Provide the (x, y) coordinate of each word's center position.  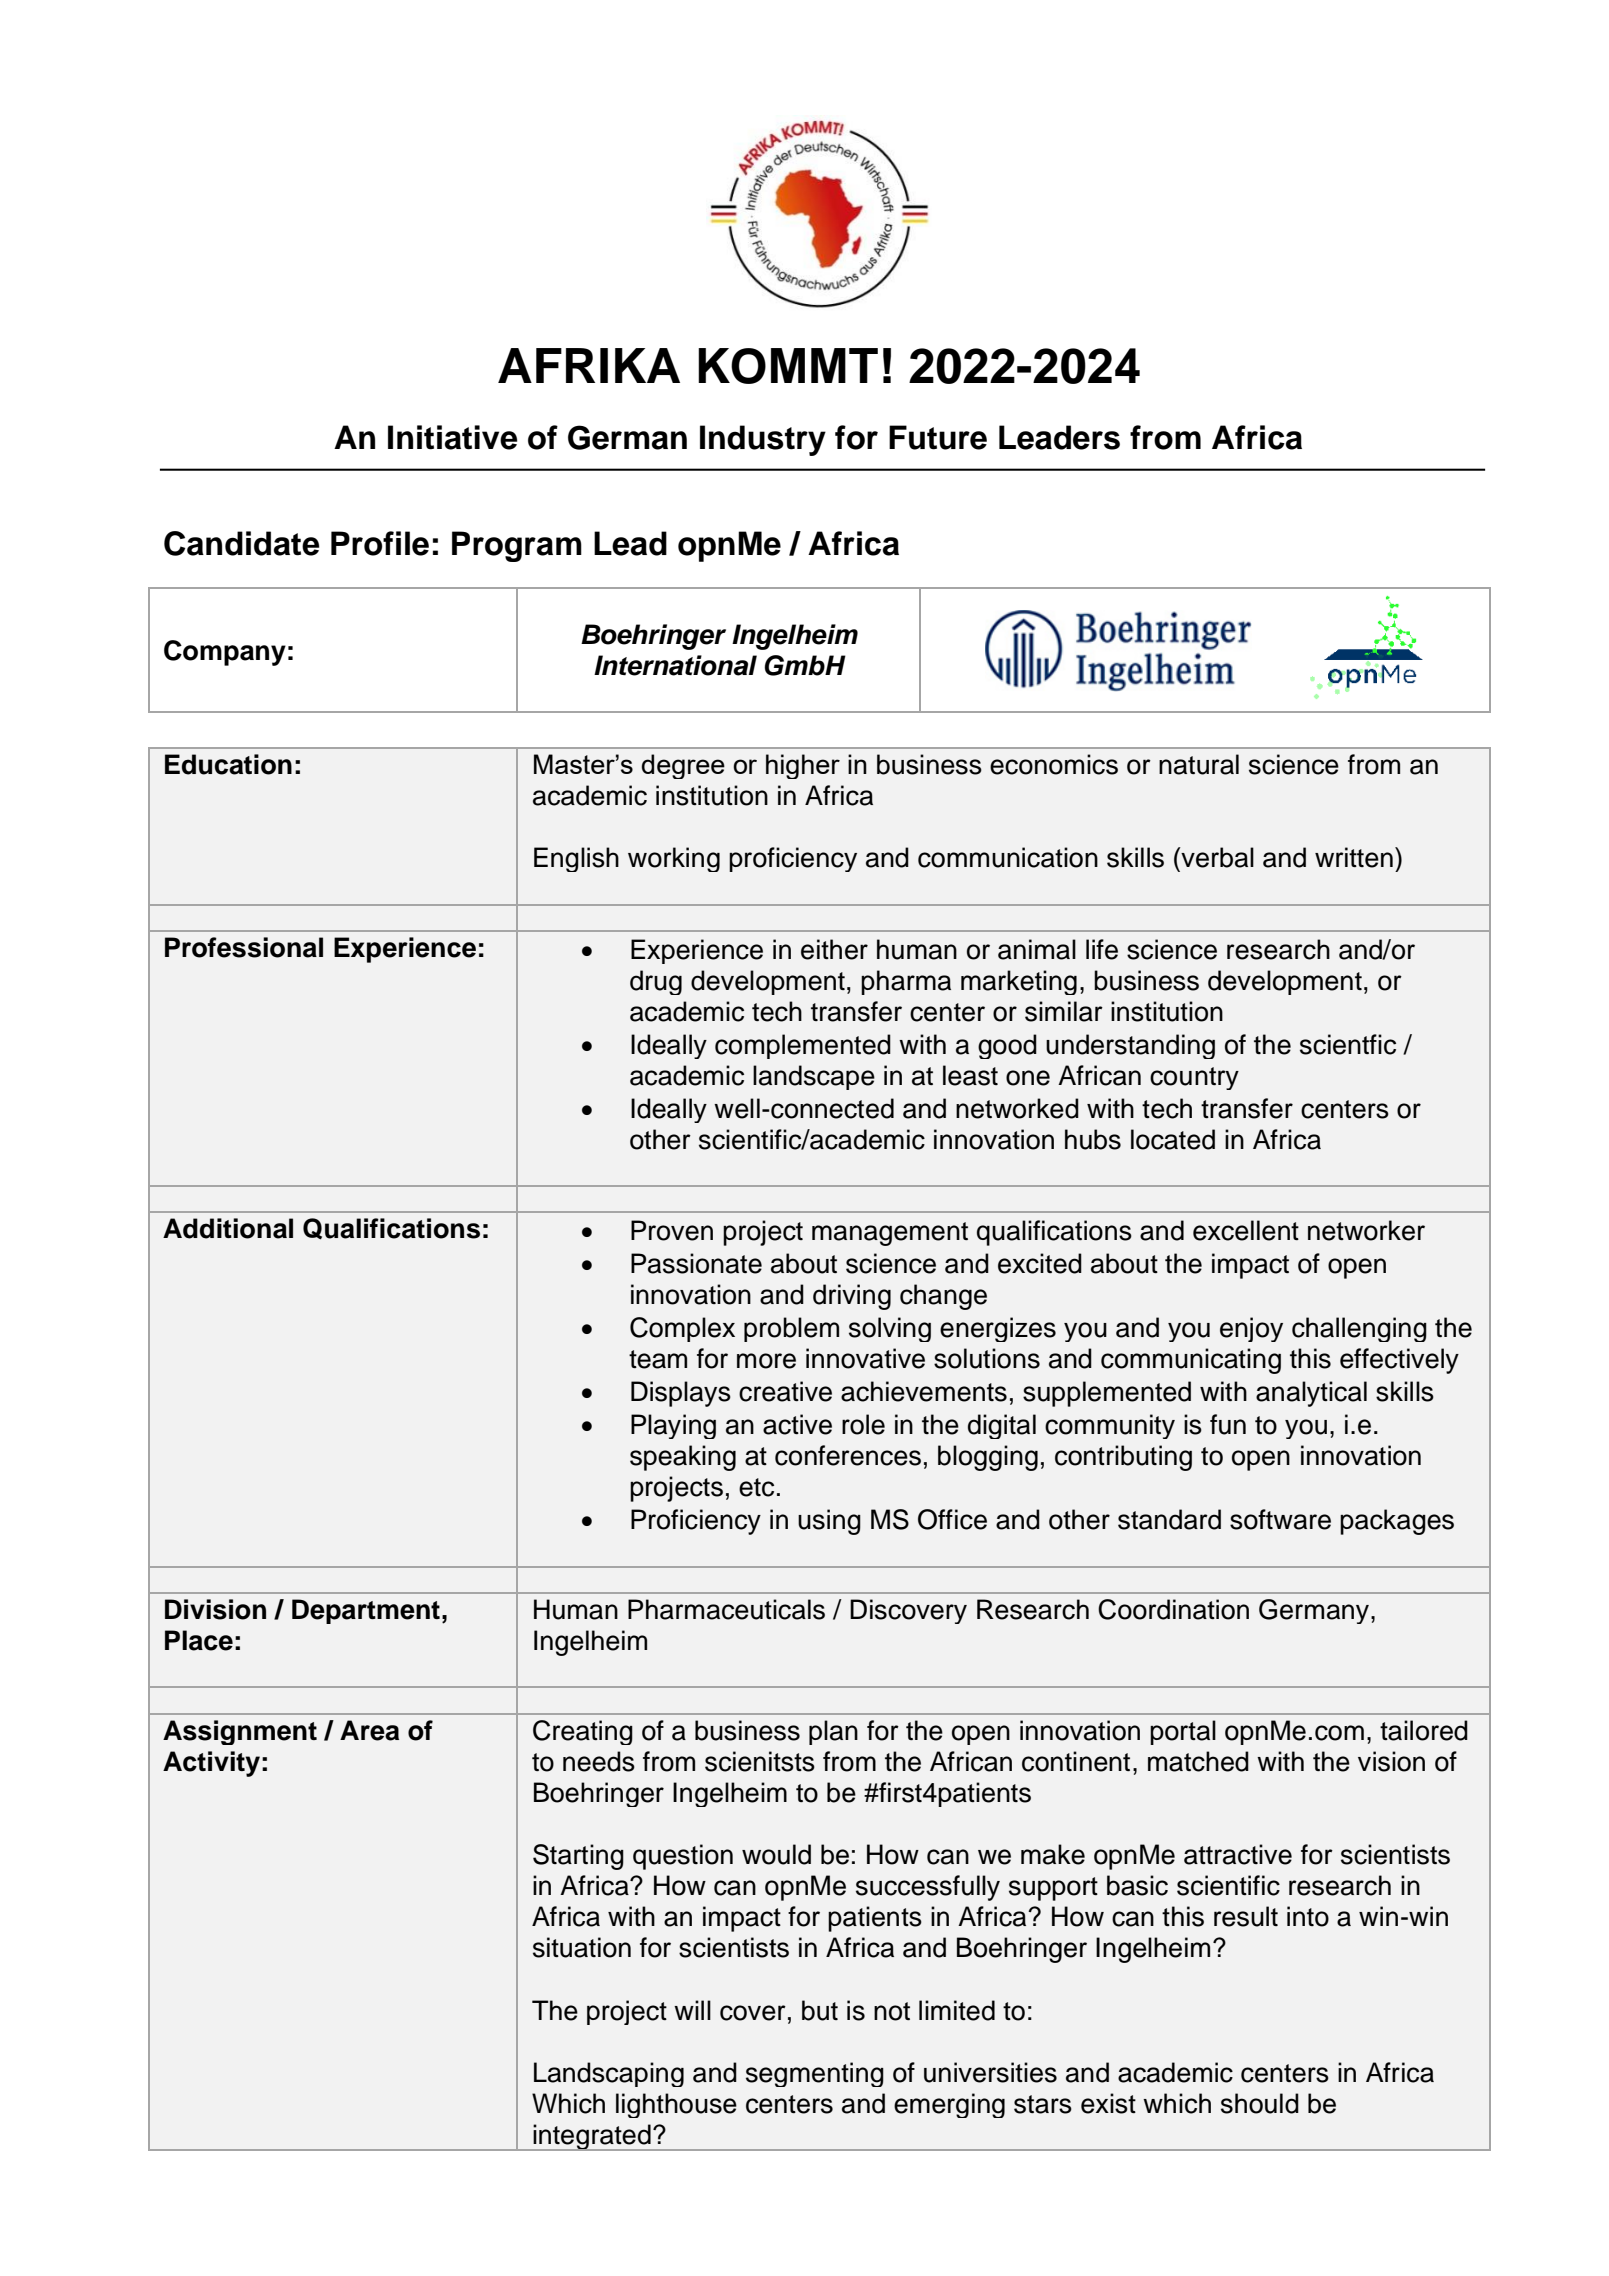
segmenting (815, 2074)
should (1260, 2103)
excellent (1246, 1230)
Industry (763, 440)
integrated (592, 2137)
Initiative (453, 437)
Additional (228, 1228)
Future (938, 437)
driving (852, 1297)
